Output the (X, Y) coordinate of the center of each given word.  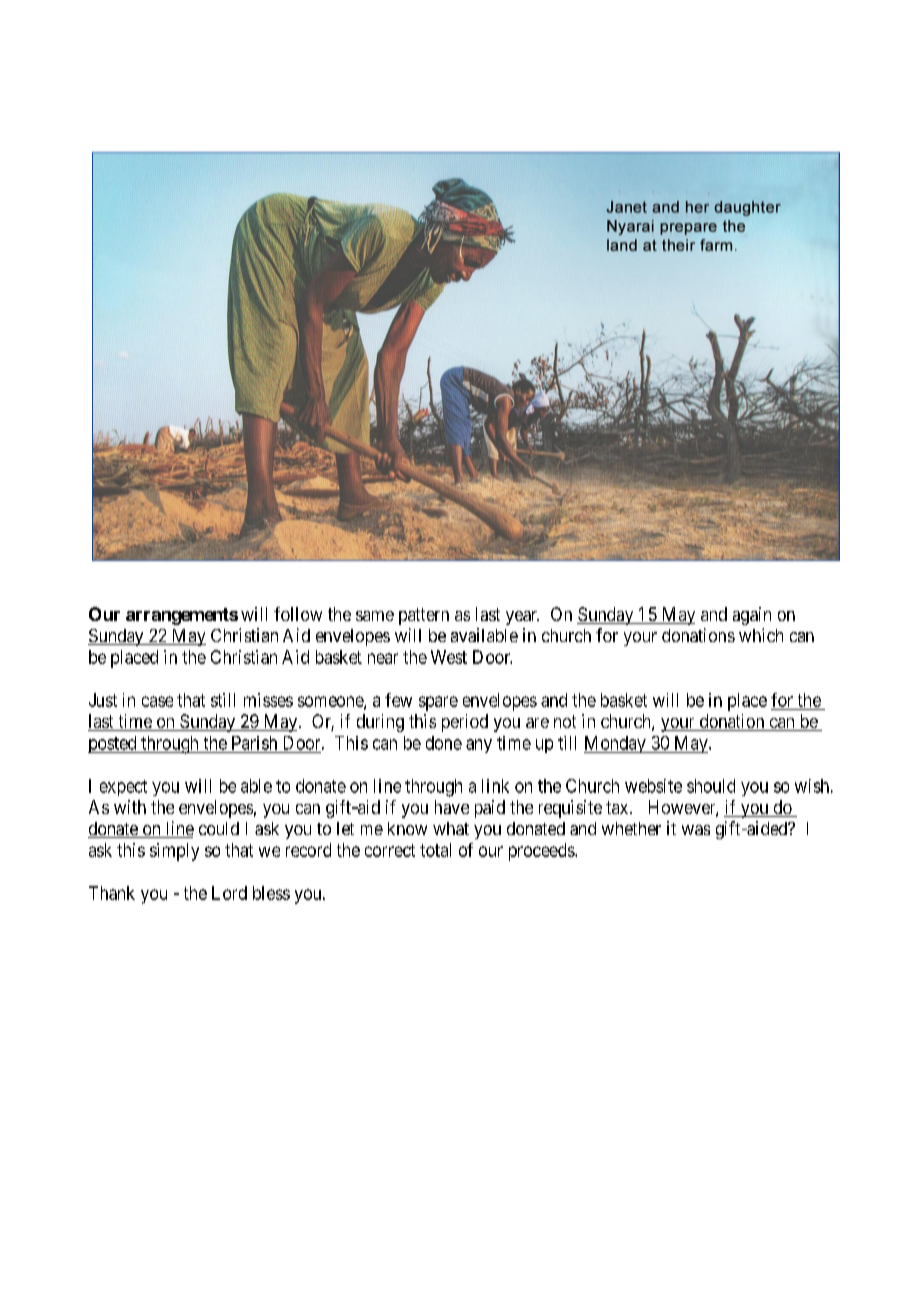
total (435, 850)
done (444, 743)
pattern (424, 616)
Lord (229, 893)
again (752, 616)
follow (298, 614)
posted (113, 744)
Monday (616, 744)
